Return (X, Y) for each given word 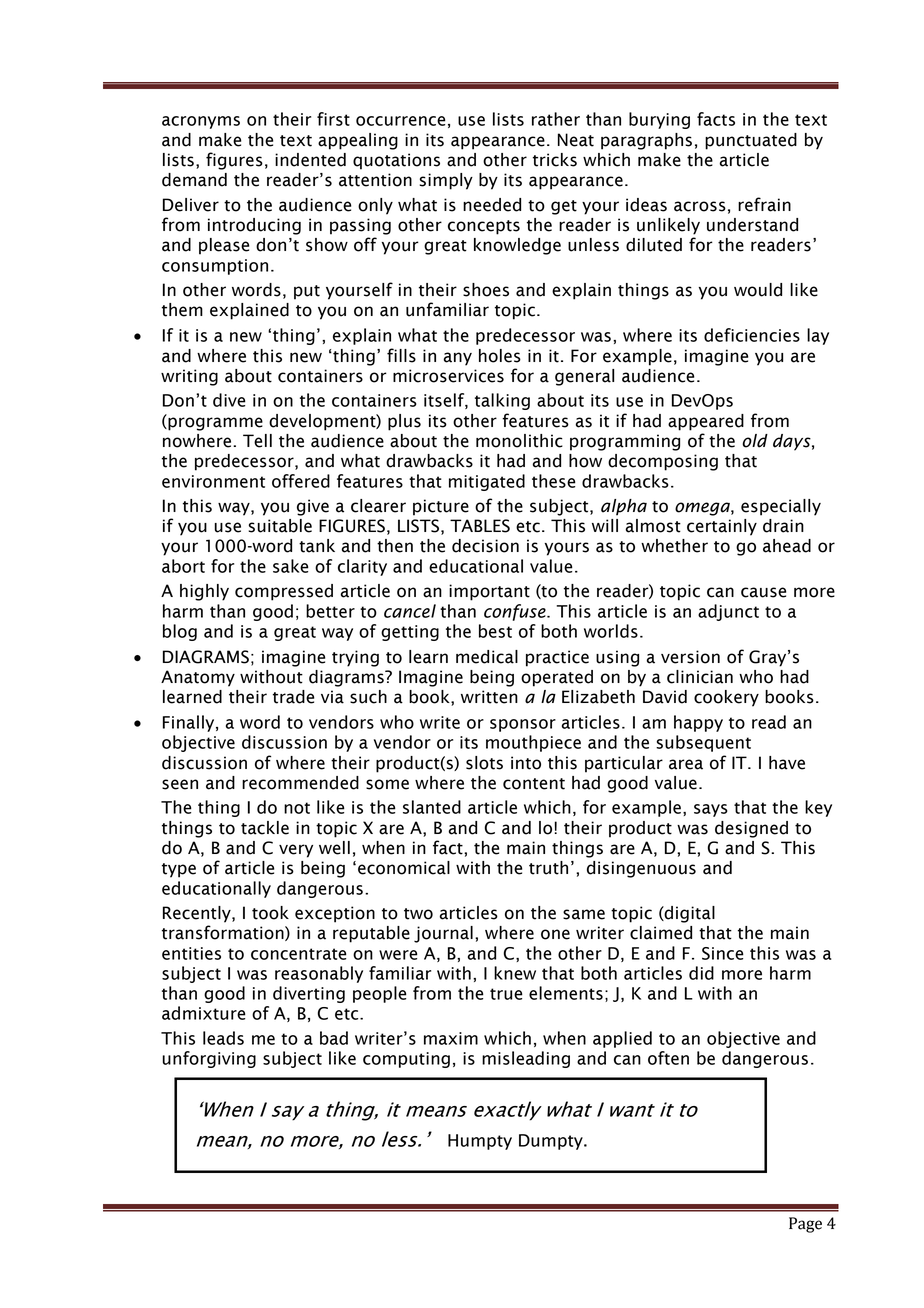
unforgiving (209, 1059)
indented (310, 160)
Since (723, 953)
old (755, 441)
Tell (257, 441)
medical (487, 657)
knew (515, 973)
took (270, 913)
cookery (726, 698)
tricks (555, 160)
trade (293, 697)
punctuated (751, 141)
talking (502, 401)
